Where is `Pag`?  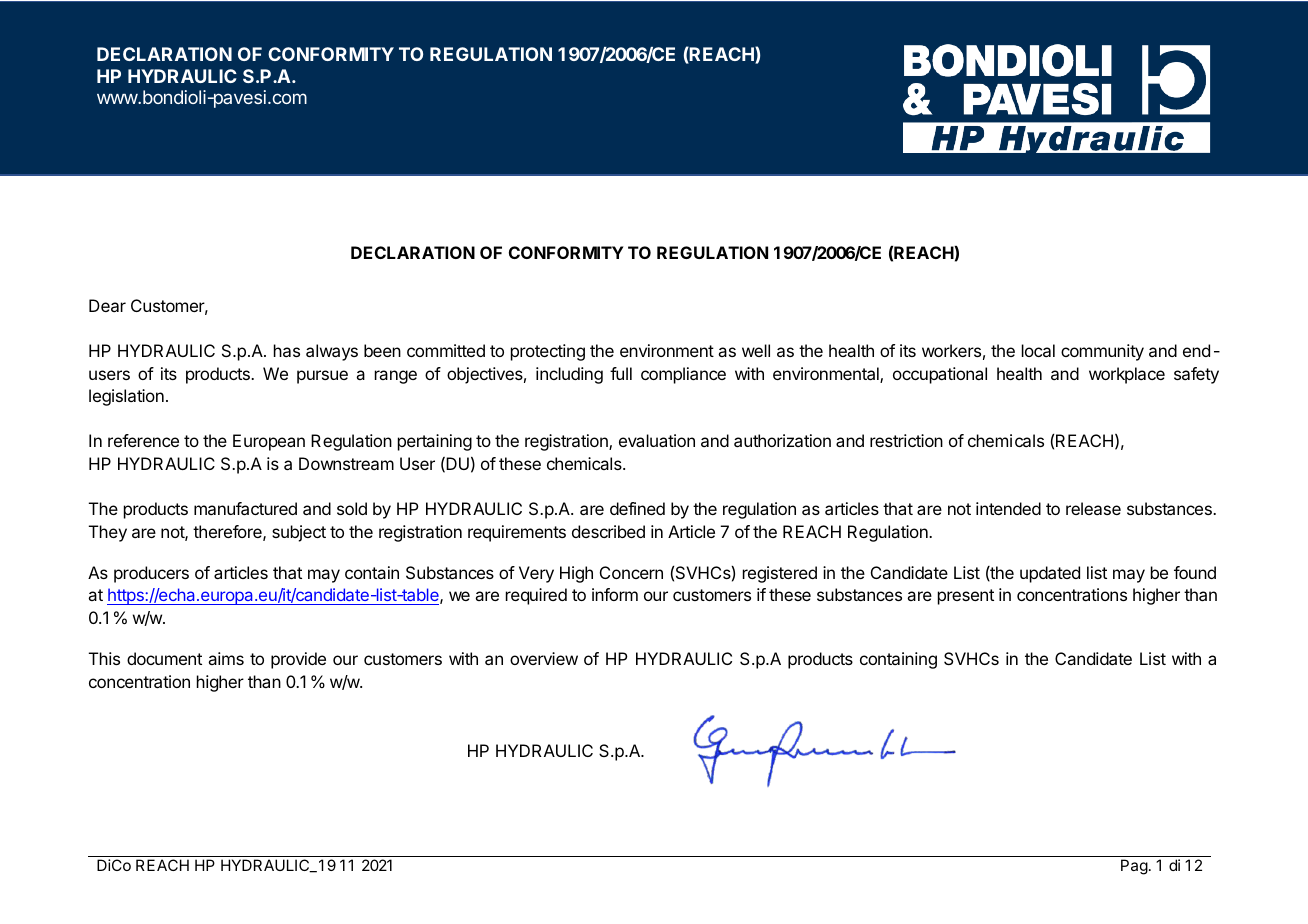
Pag is located at coordinates (1134, 867).
